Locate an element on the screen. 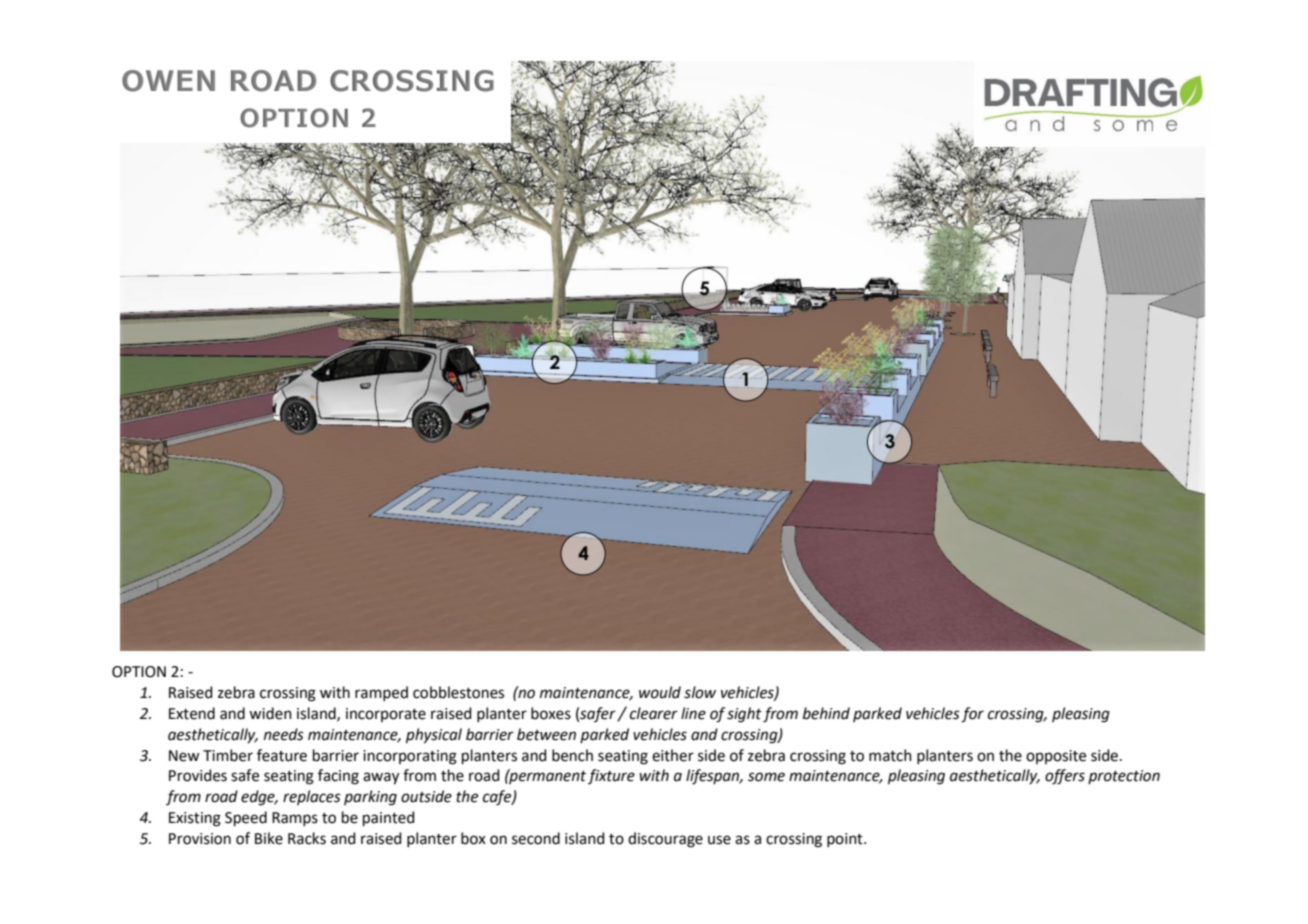 Image resolution: width=1308 pixels, height=924 pixels. would is located at coordinates (660, 692).
